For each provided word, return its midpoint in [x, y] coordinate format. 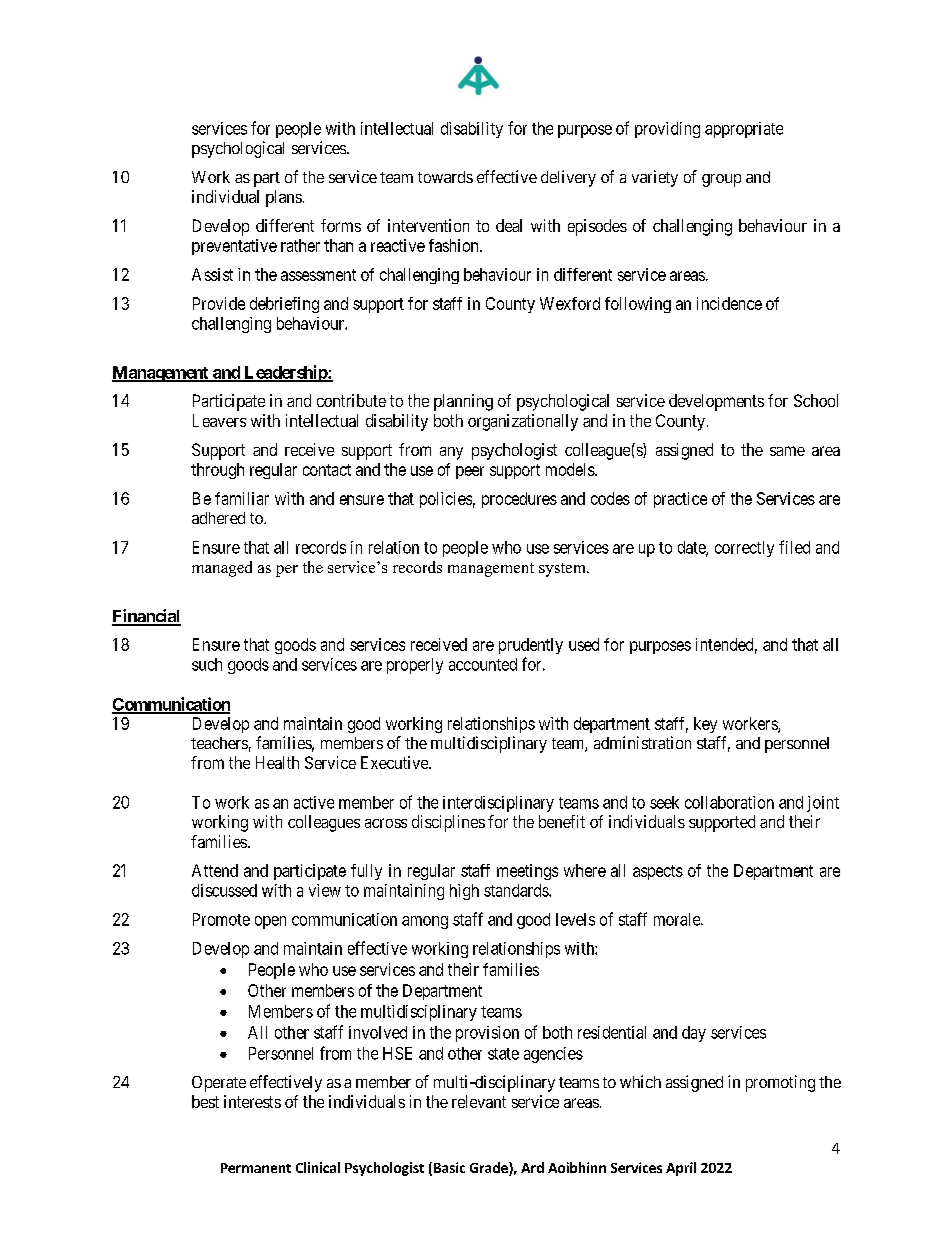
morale [678, 919]
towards [445, 177]
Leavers [219, 420]
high [464, 892]
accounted [483, 664]
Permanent [256, 1168]
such [207, 664]
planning [463, 402]
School [816, 400]
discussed [224, 890]
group [721, 180]
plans [284, 198]
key [705, 725]
